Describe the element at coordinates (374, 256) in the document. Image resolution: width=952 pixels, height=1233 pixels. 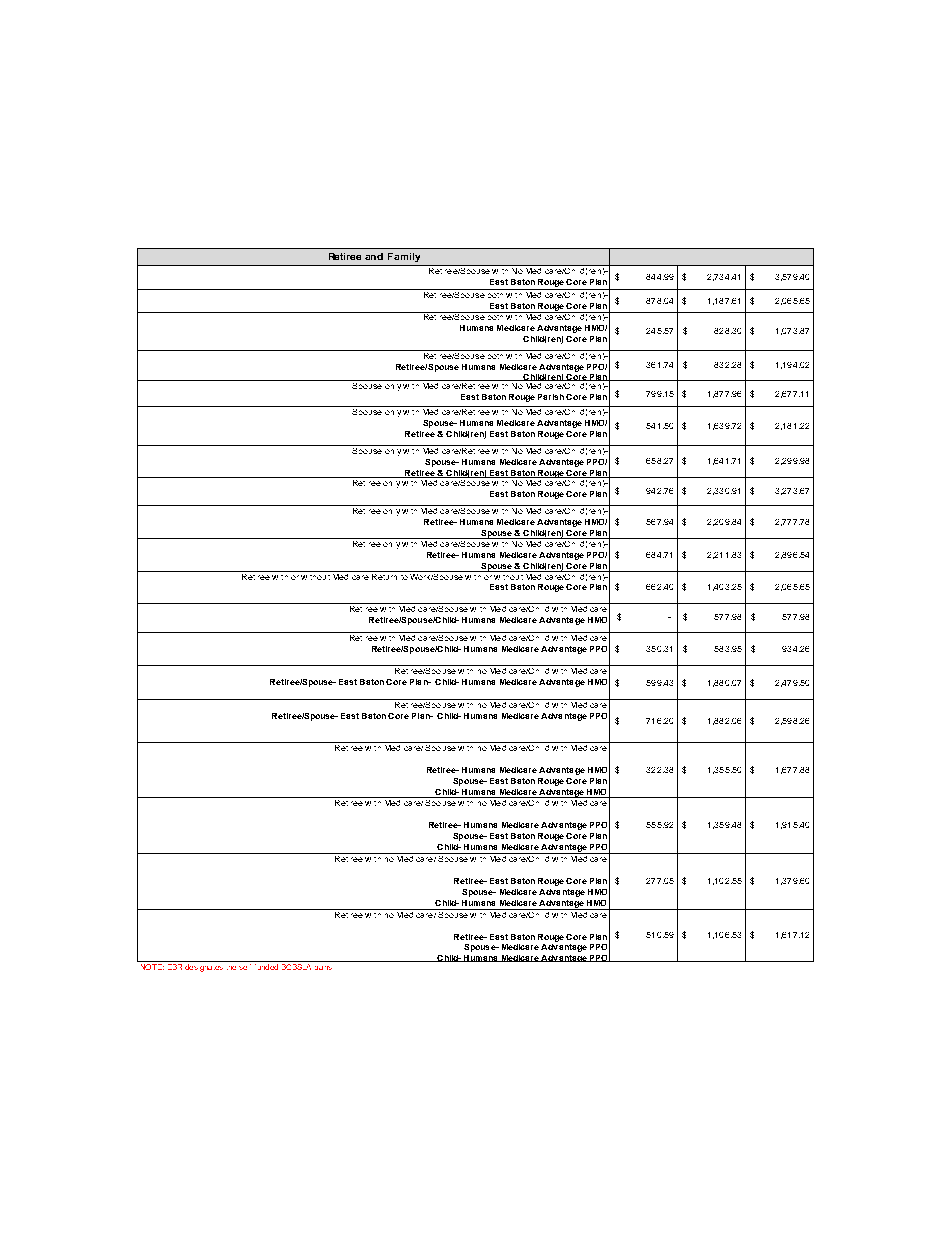
I see `and` at that location.
